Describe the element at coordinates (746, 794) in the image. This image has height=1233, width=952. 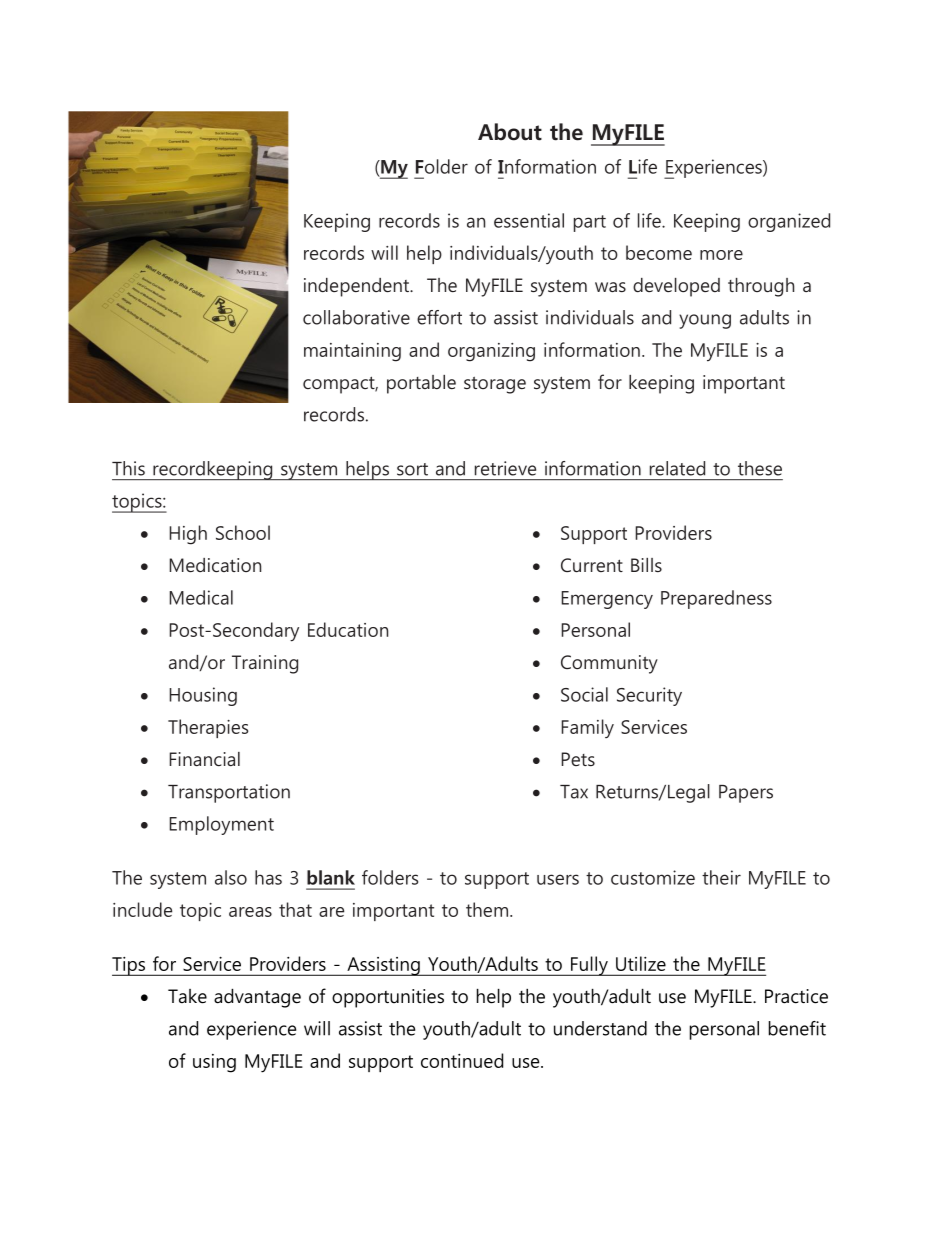
I see `Papers` at that location.
